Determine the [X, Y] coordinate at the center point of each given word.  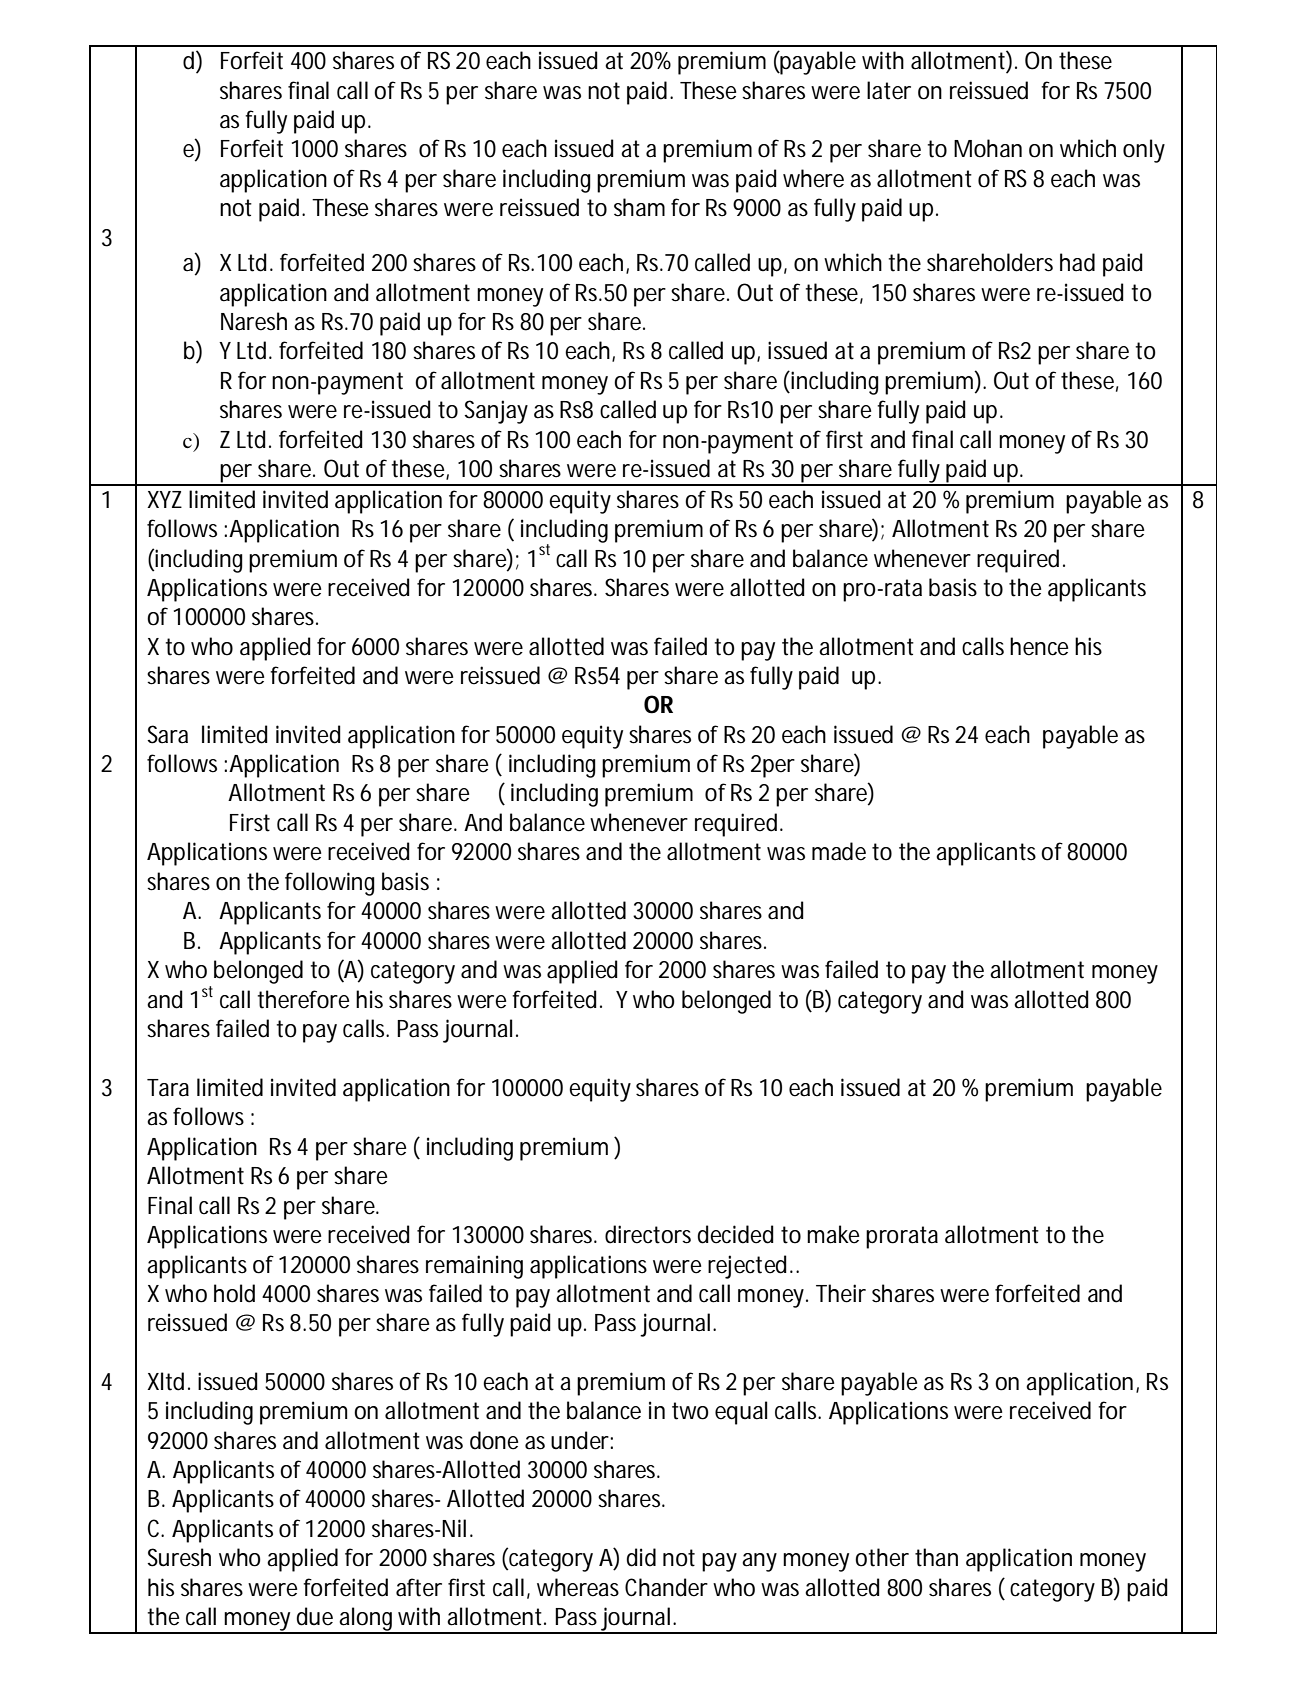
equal [741, 1413]
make [833, 1234]
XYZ [164, 499]
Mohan [988, 148]
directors [648, 1234]
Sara [167, 734]
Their [841, 1293]
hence [1039, 646]
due [315, 1616]
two [690, 1411]
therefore [303, 999]
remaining [474, 1267]
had [1077, 262]
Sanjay [496, 412]
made [839, 851]
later [889, 90]
